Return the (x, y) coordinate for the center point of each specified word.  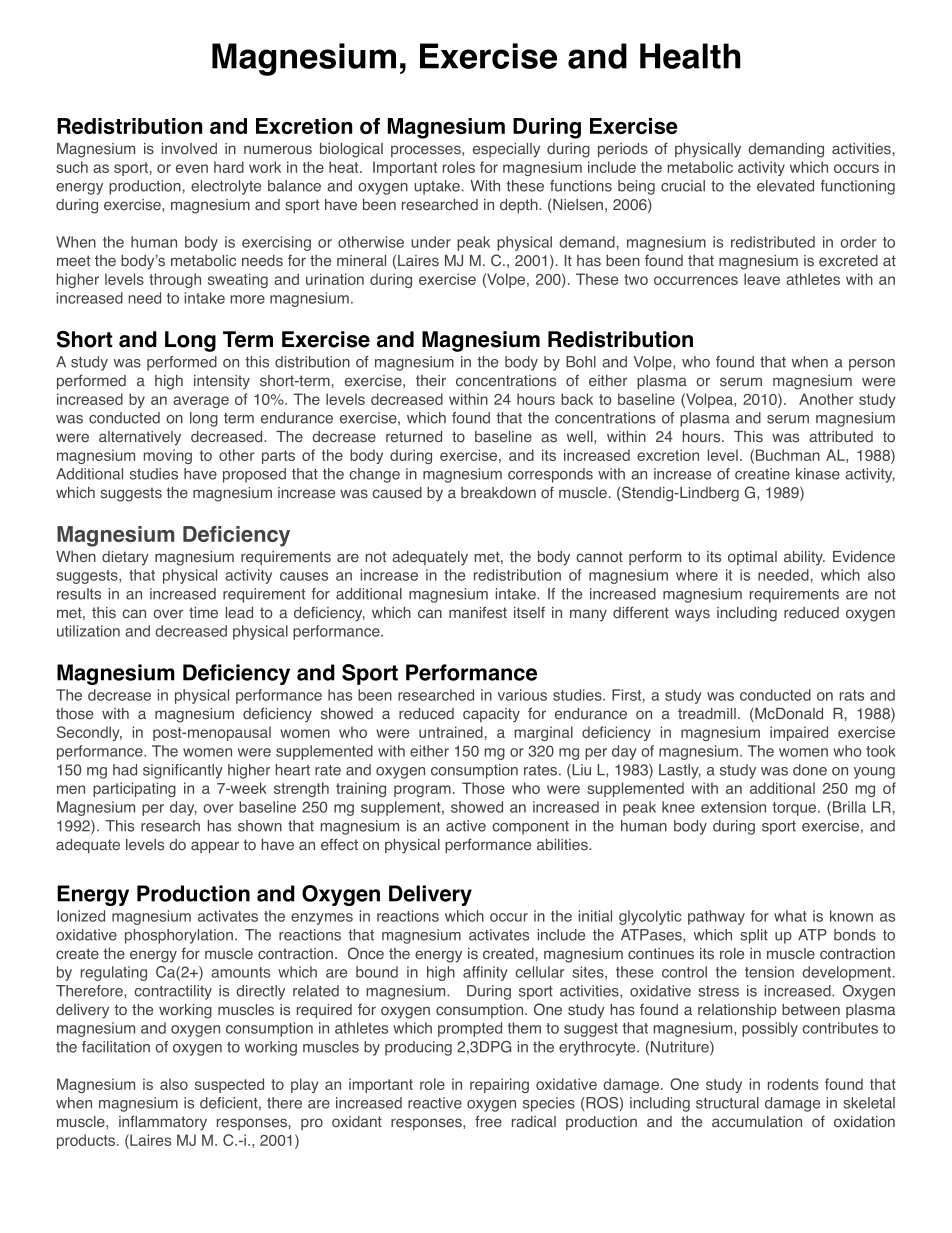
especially (506, 150)
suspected (229, 1085)
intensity (222, 382)
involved (189, 149)
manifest (478, 612)
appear (215, 847)
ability (804, 558)
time (203, 613)
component (530, 828)
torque (796, 809)
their (431, 380)
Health (690, 56)
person (872, 365)
